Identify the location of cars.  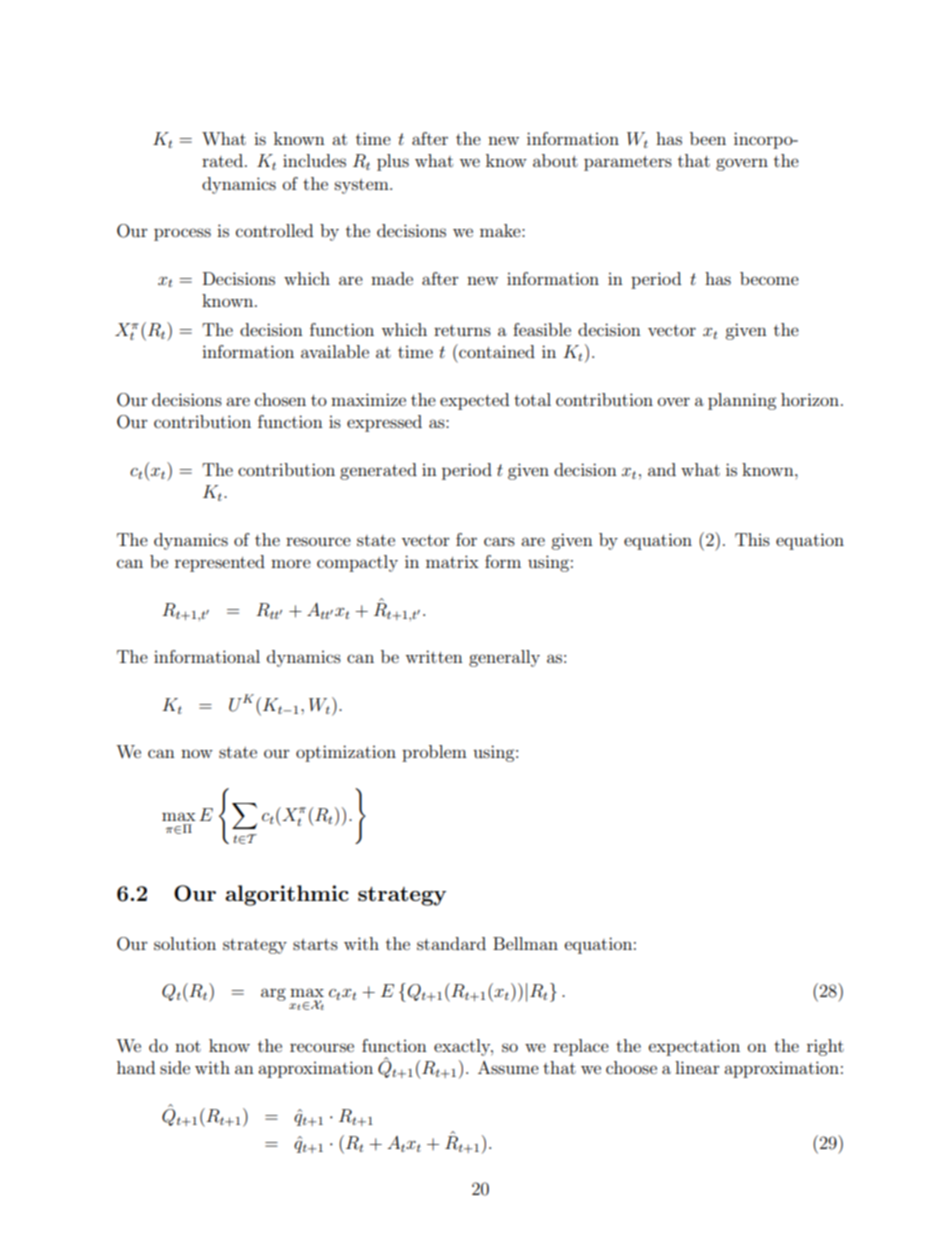
(499, 541).
